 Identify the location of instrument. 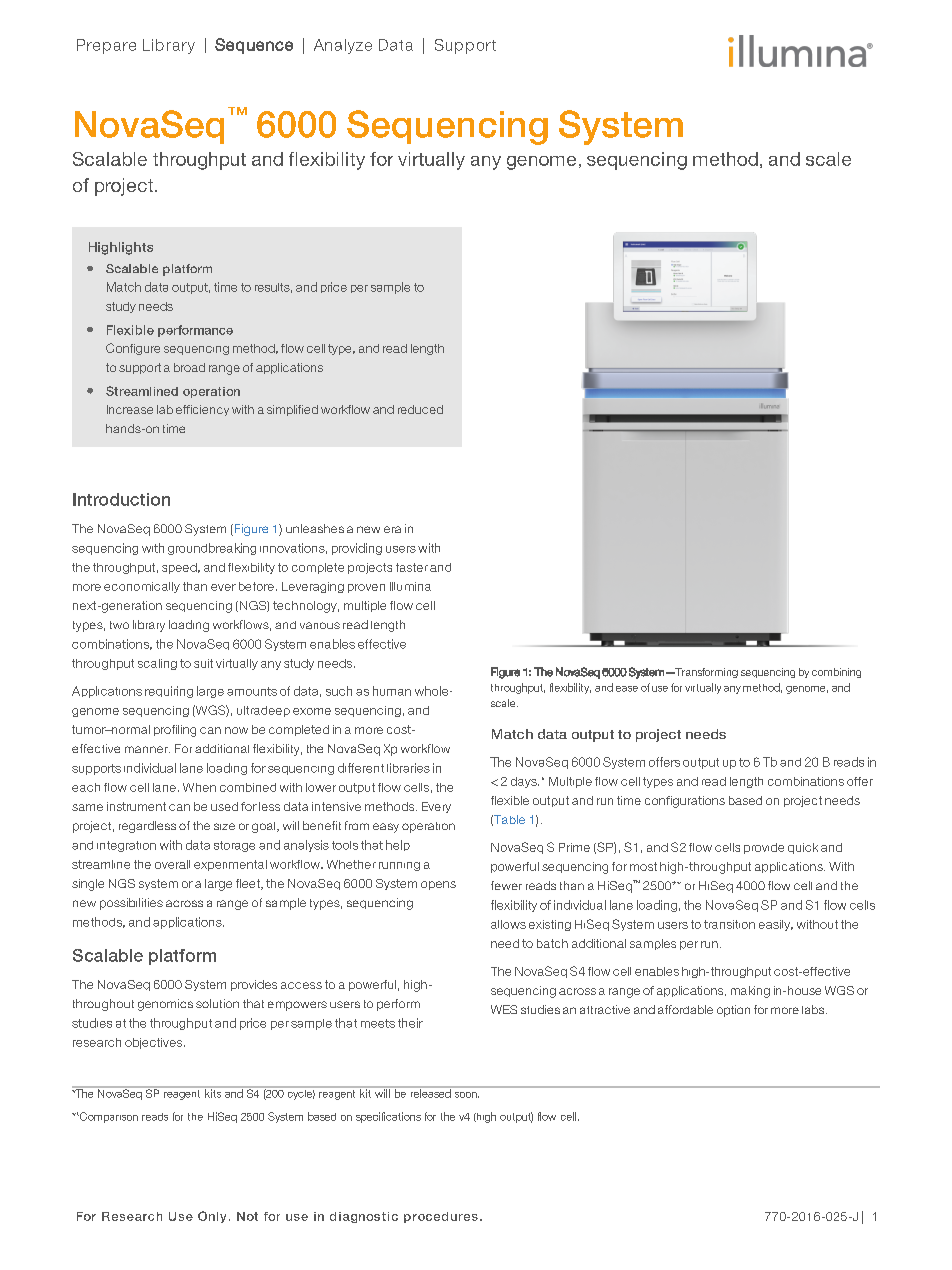
(136, 806).
